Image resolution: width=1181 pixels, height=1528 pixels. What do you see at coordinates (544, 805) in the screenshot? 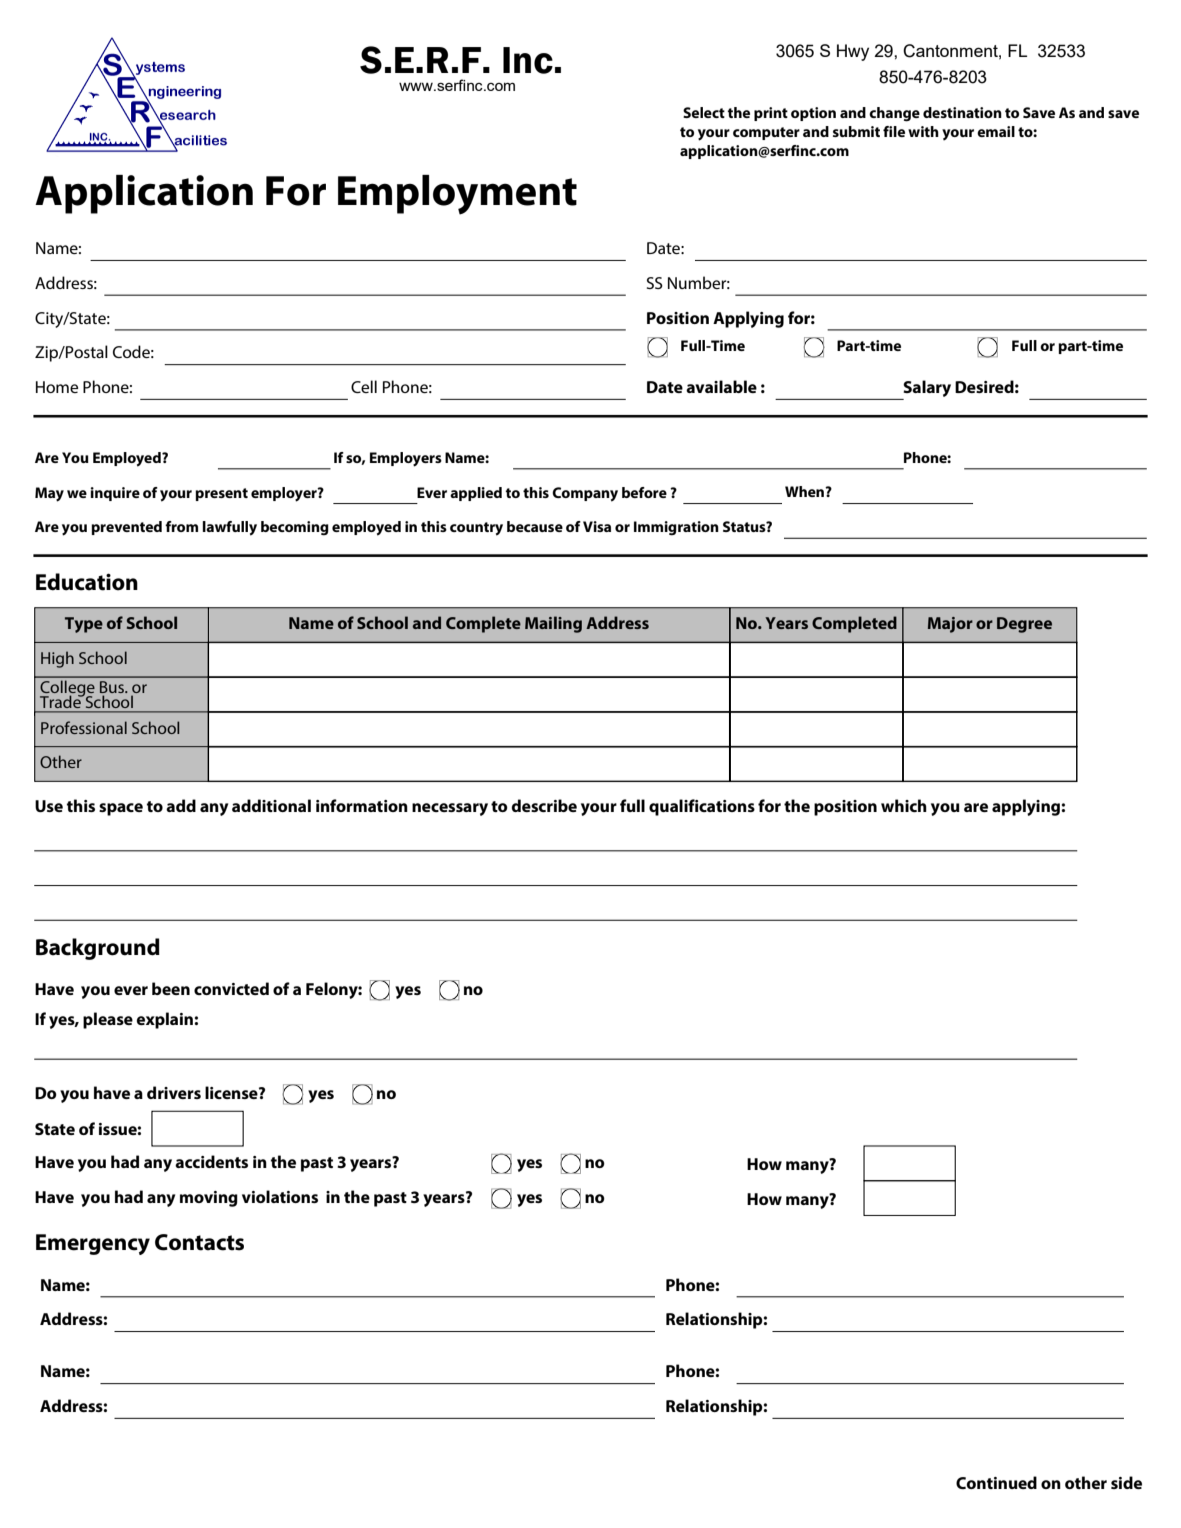
I see `describe` at bounding box center [544, 805].
